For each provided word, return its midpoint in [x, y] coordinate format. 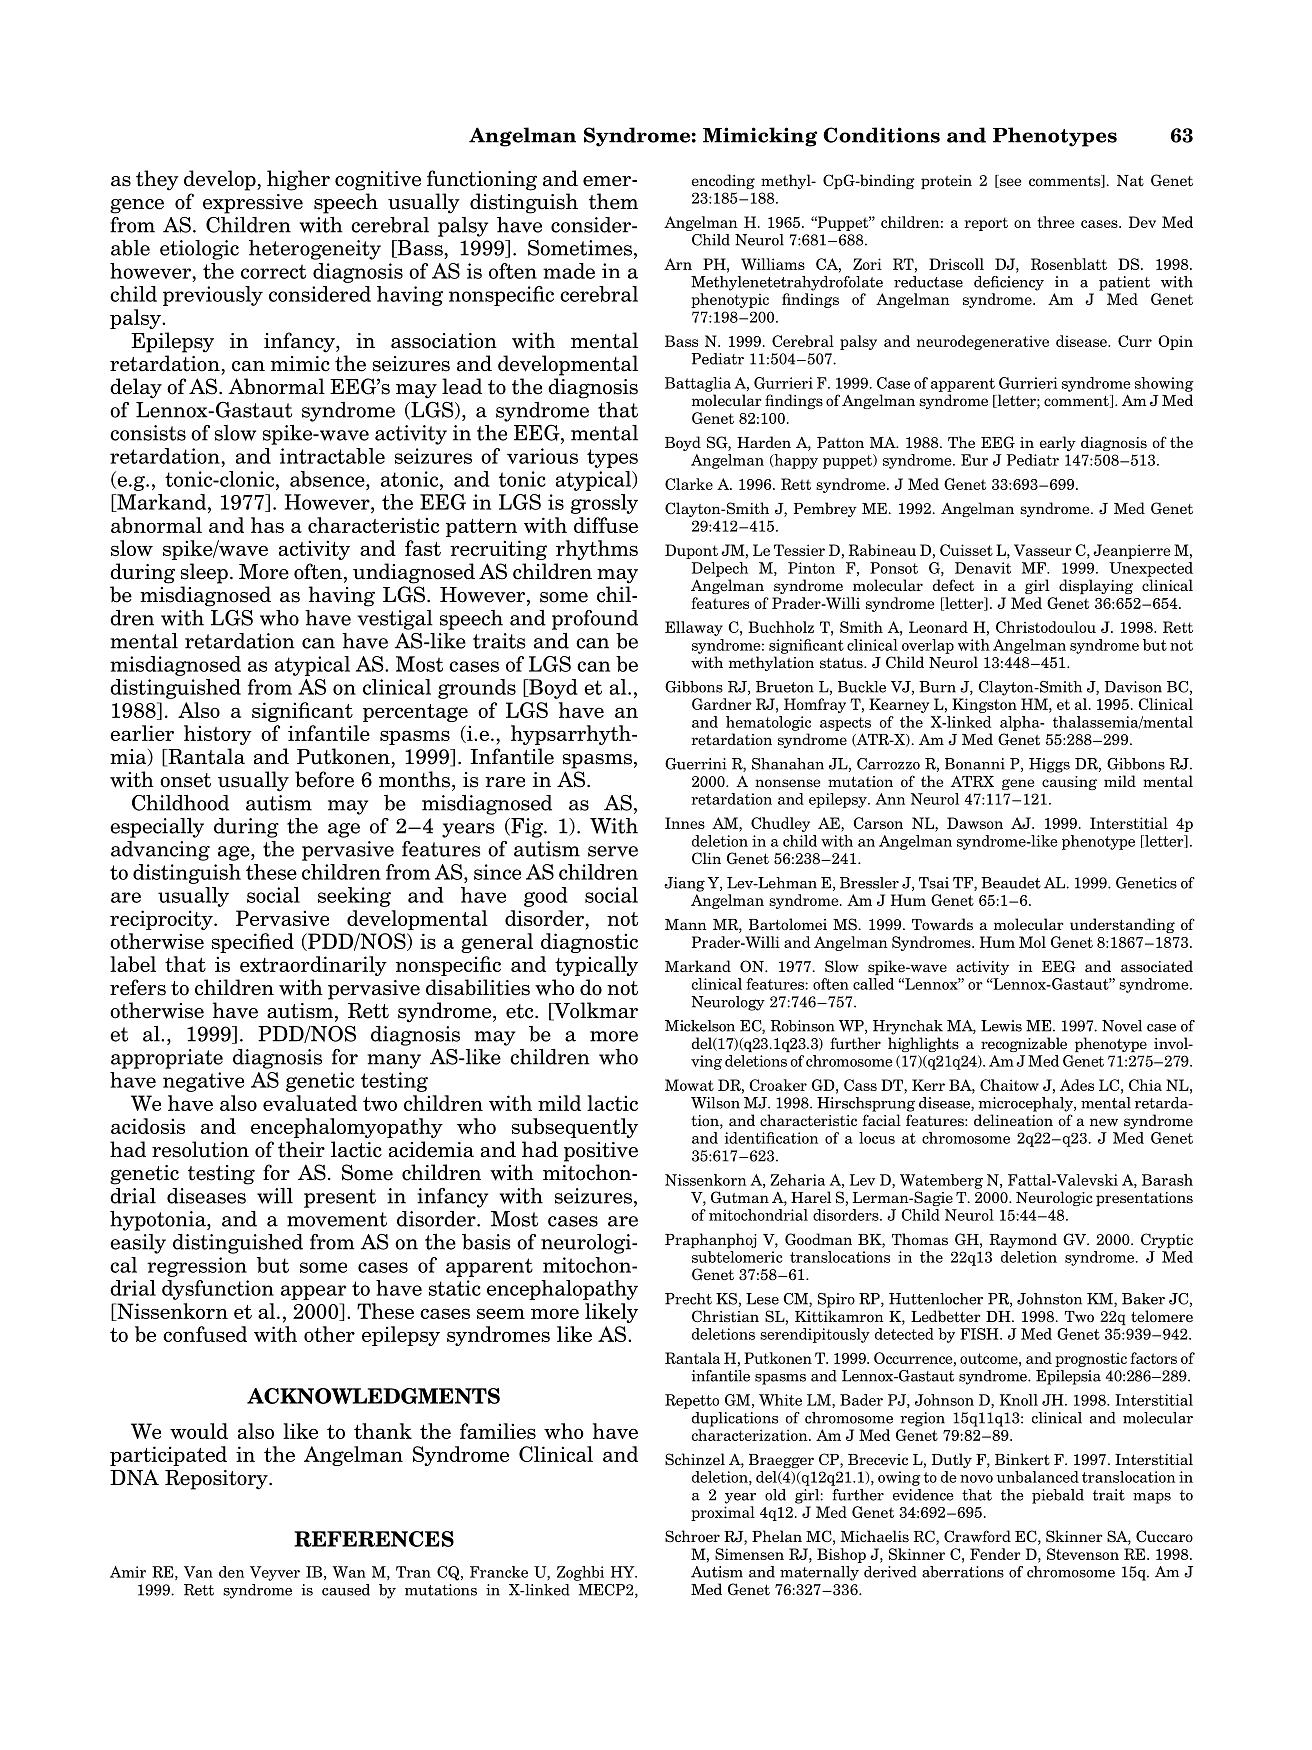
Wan [349, 1572]
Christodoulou [1046, 627]
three [1056, 222]
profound [595, 620]
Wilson [715, 1103]
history [218, 735]
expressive [253, 204]
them [613, 201]
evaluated [310, 1103]
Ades [1077, 1085]
